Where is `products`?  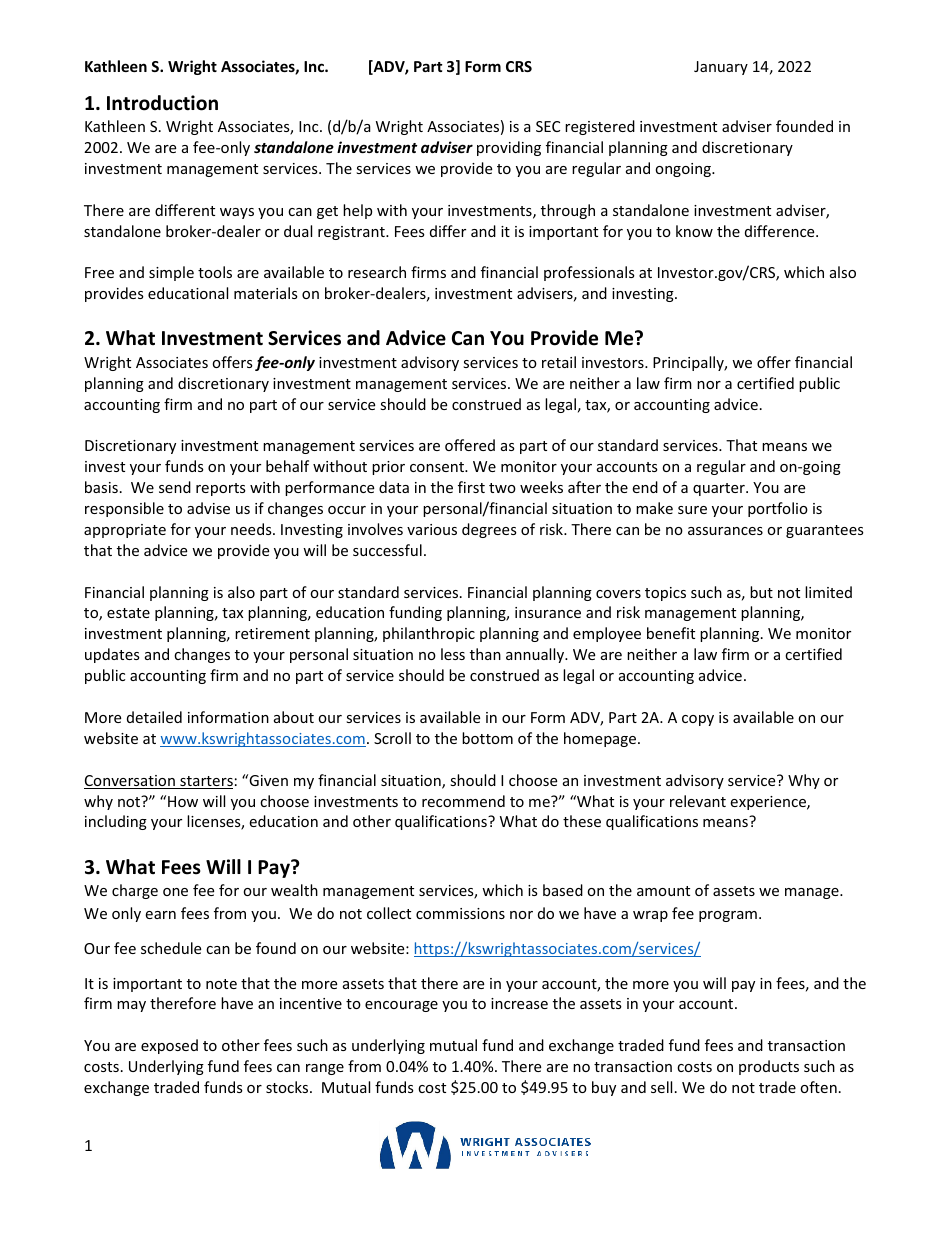
products is located at coordinates (769, 1067).
